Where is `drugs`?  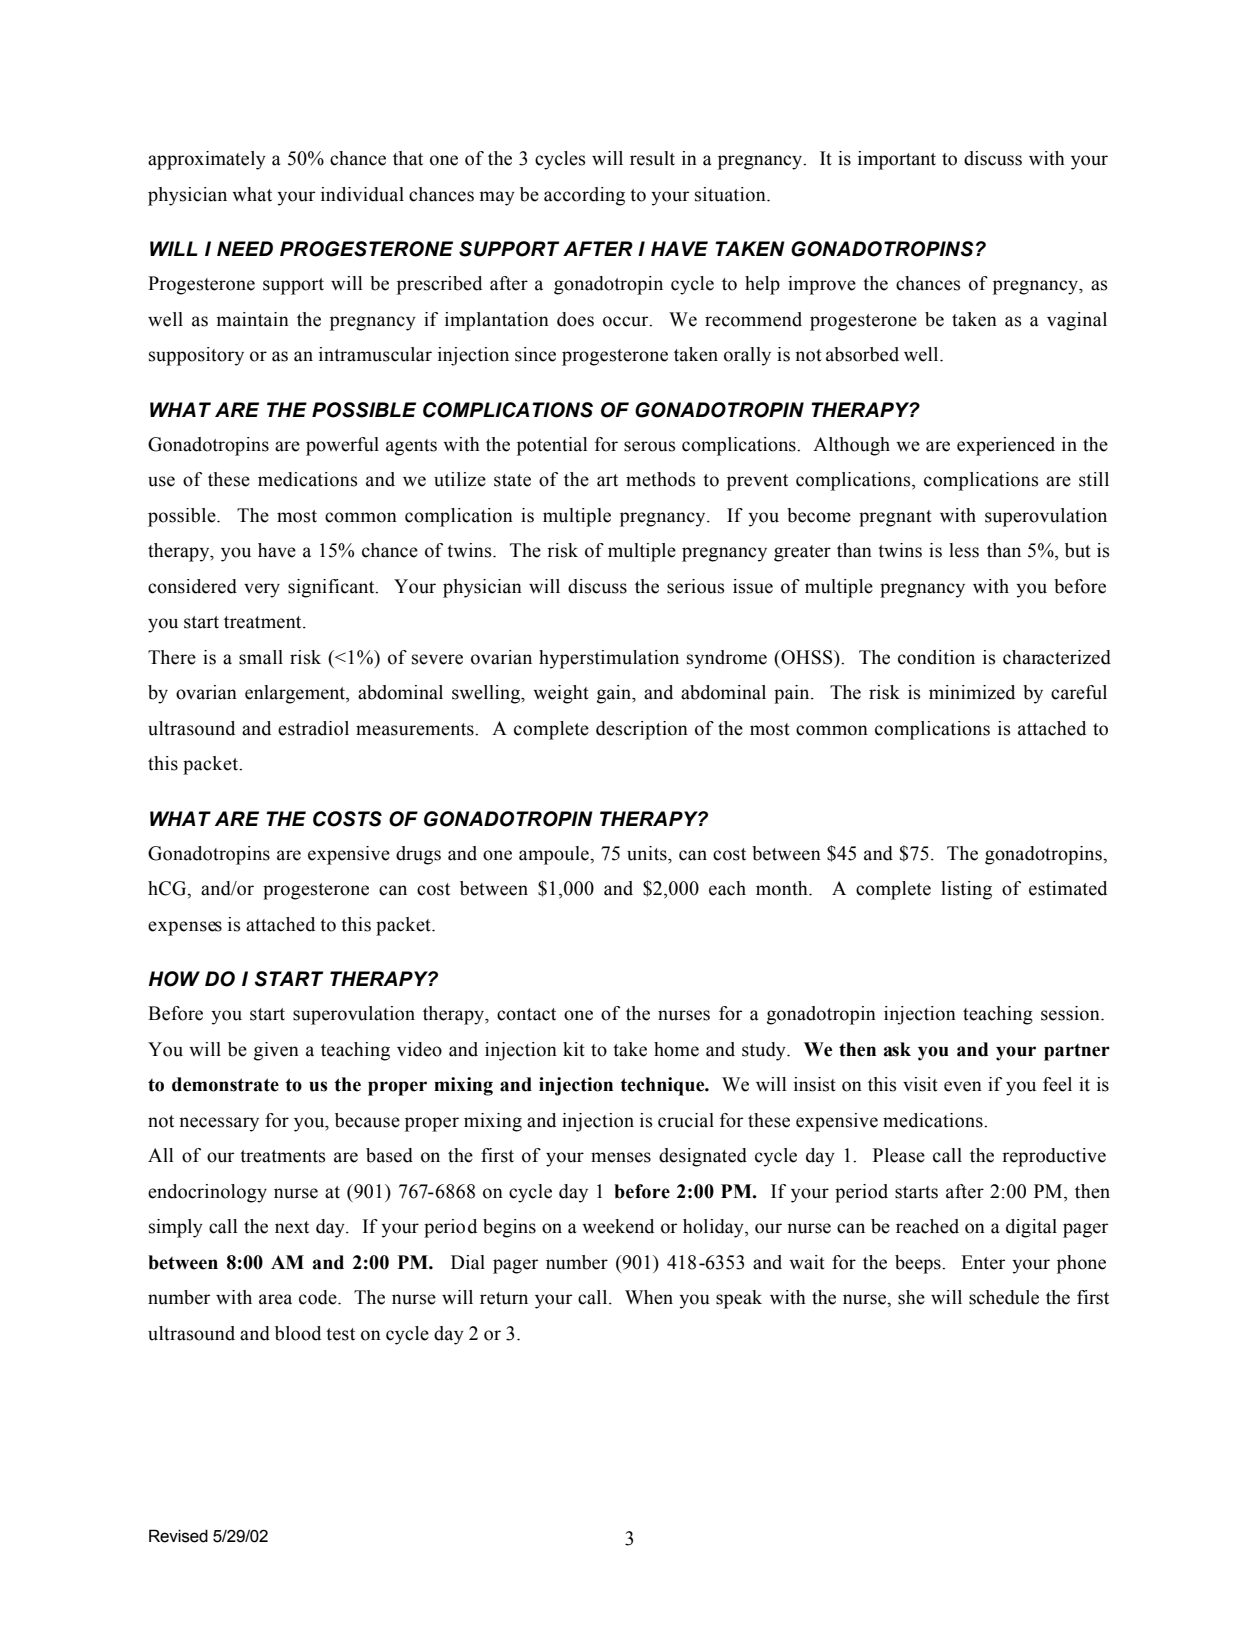 drugs is located at coordinates (418, 855).
